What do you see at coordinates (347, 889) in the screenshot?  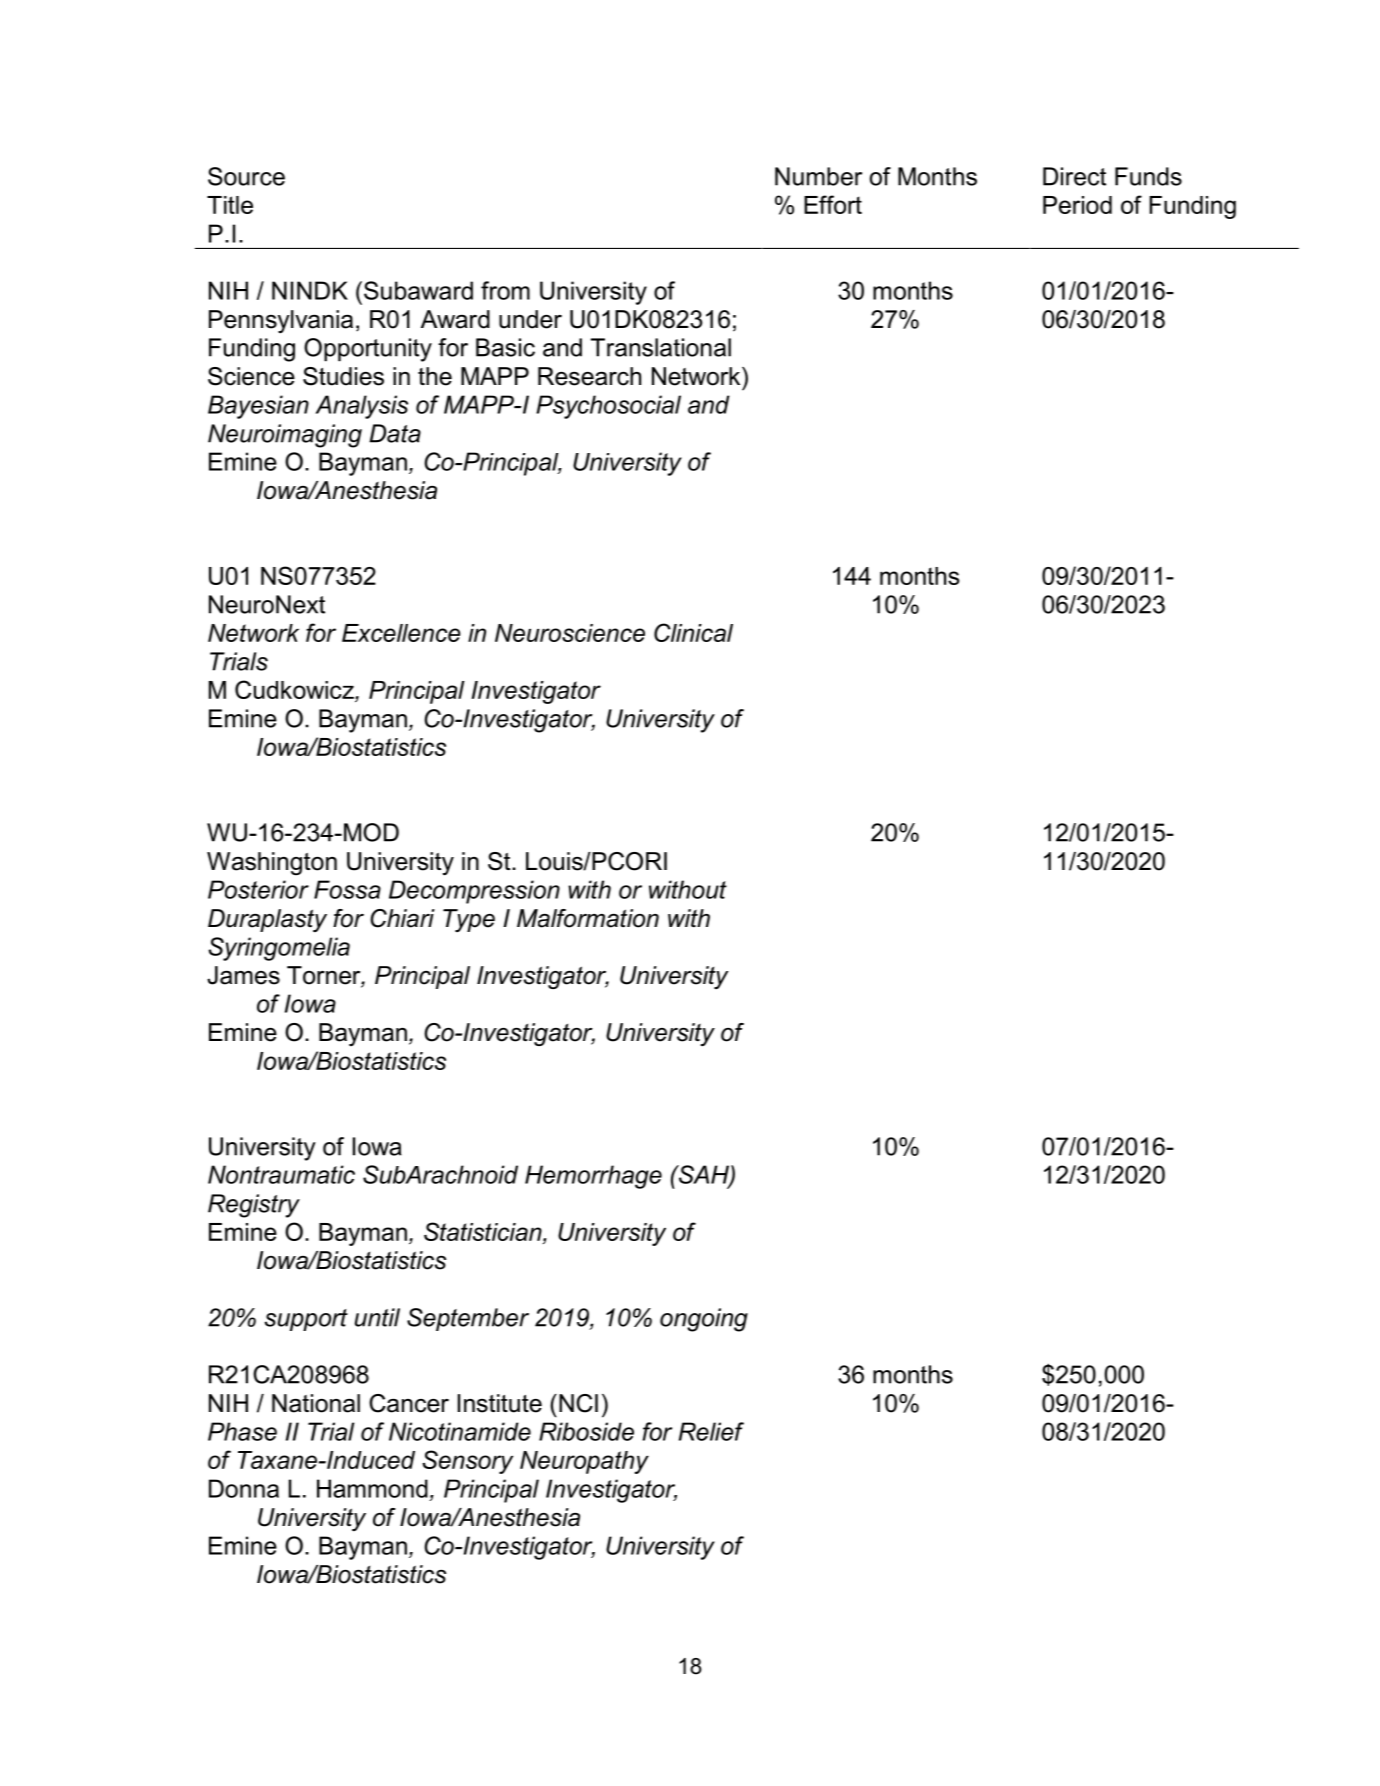 I see `Fossa` at bounding box center [347, 889].
